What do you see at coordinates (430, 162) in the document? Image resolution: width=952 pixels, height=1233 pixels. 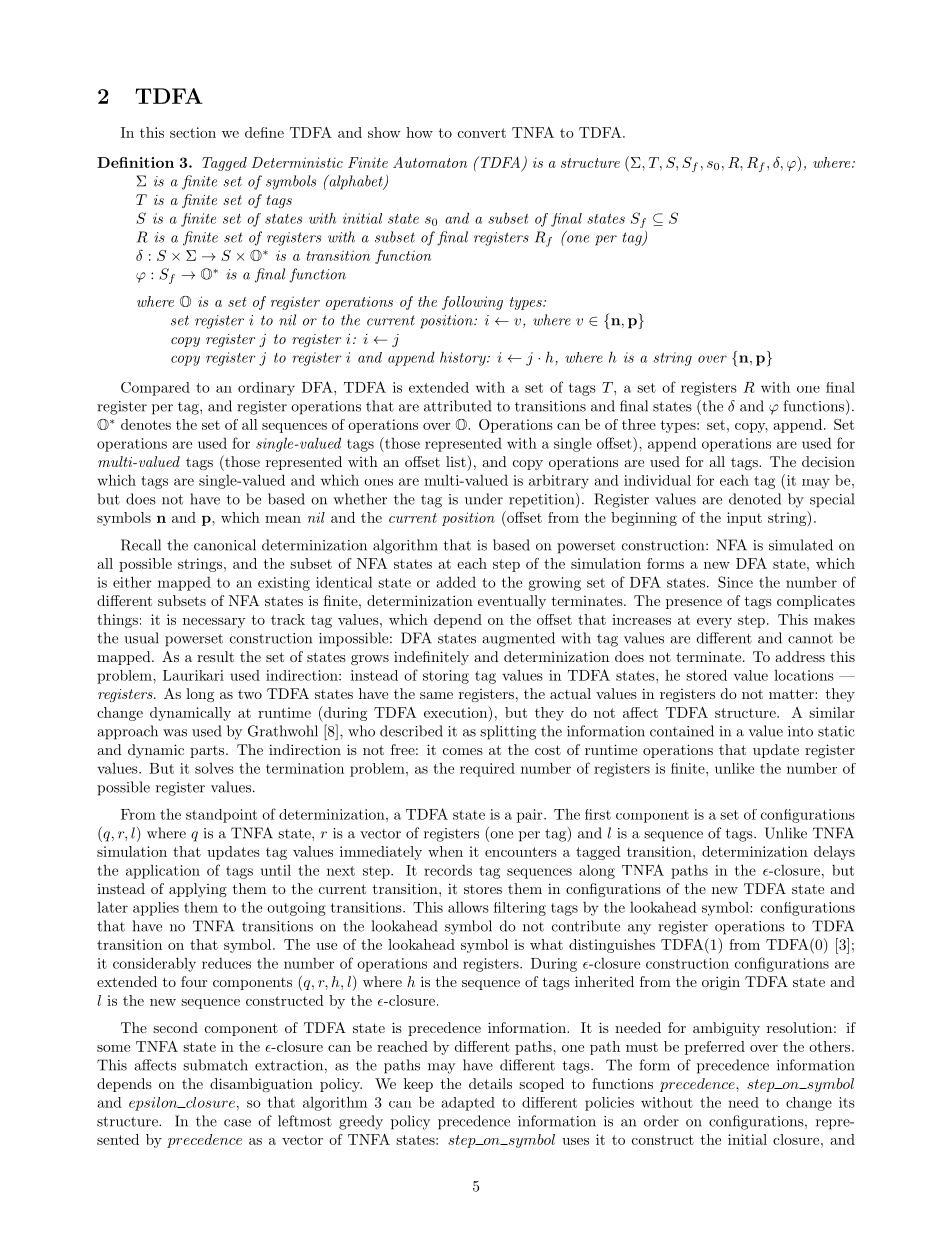 I see `Automaton` at bounding box center [430, 162].
